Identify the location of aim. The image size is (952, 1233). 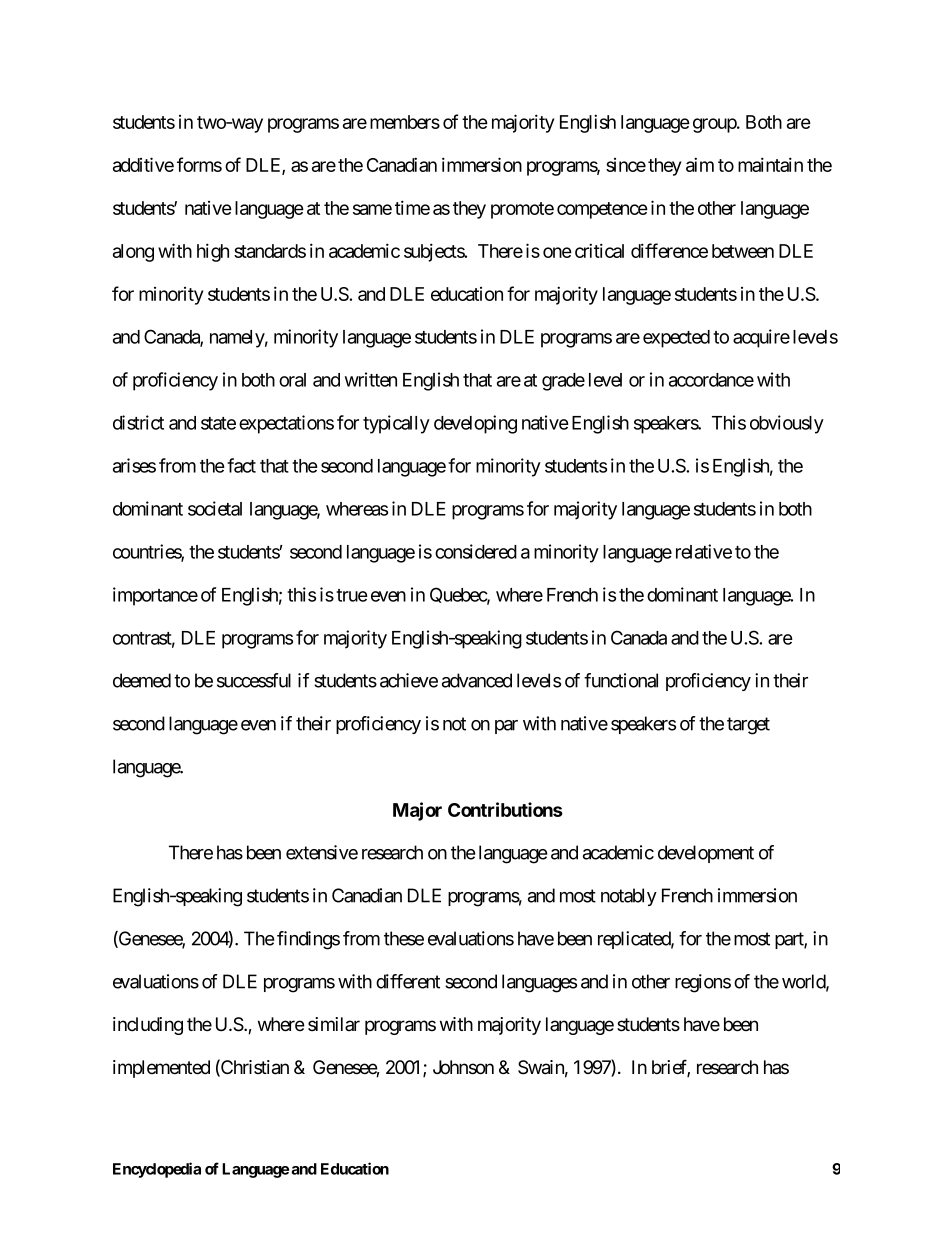
(700, 164).
